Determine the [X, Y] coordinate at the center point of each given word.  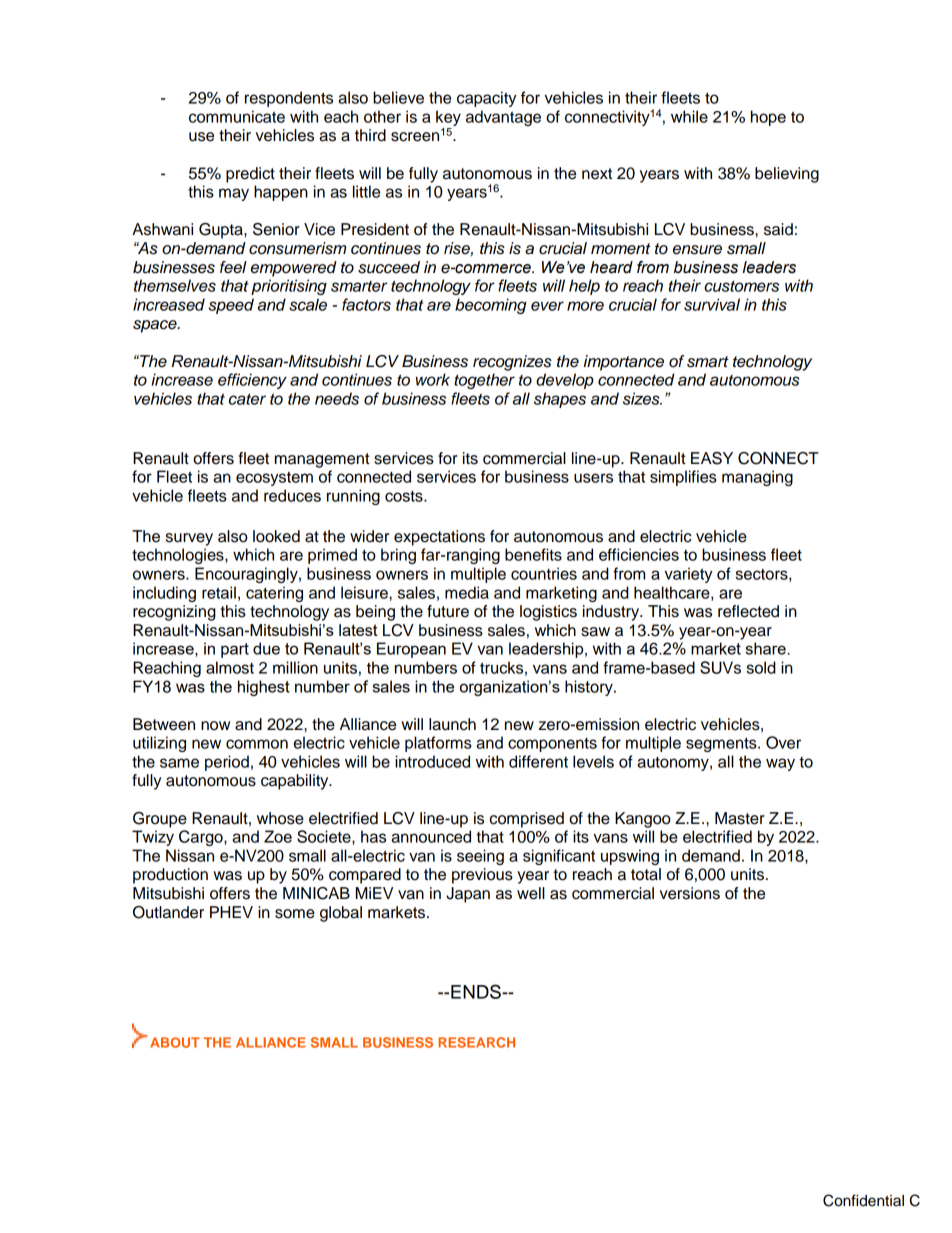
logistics [548, 613]
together [484, 381]
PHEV [231, 912]
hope [768, 118]
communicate [237, 116]
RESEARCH [476, 1042]
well [531, 893]
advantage [503, 118]
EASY [712, 458]
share [766, 648]
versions [690, 893]
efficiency [252, 381]
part [235, 650]
